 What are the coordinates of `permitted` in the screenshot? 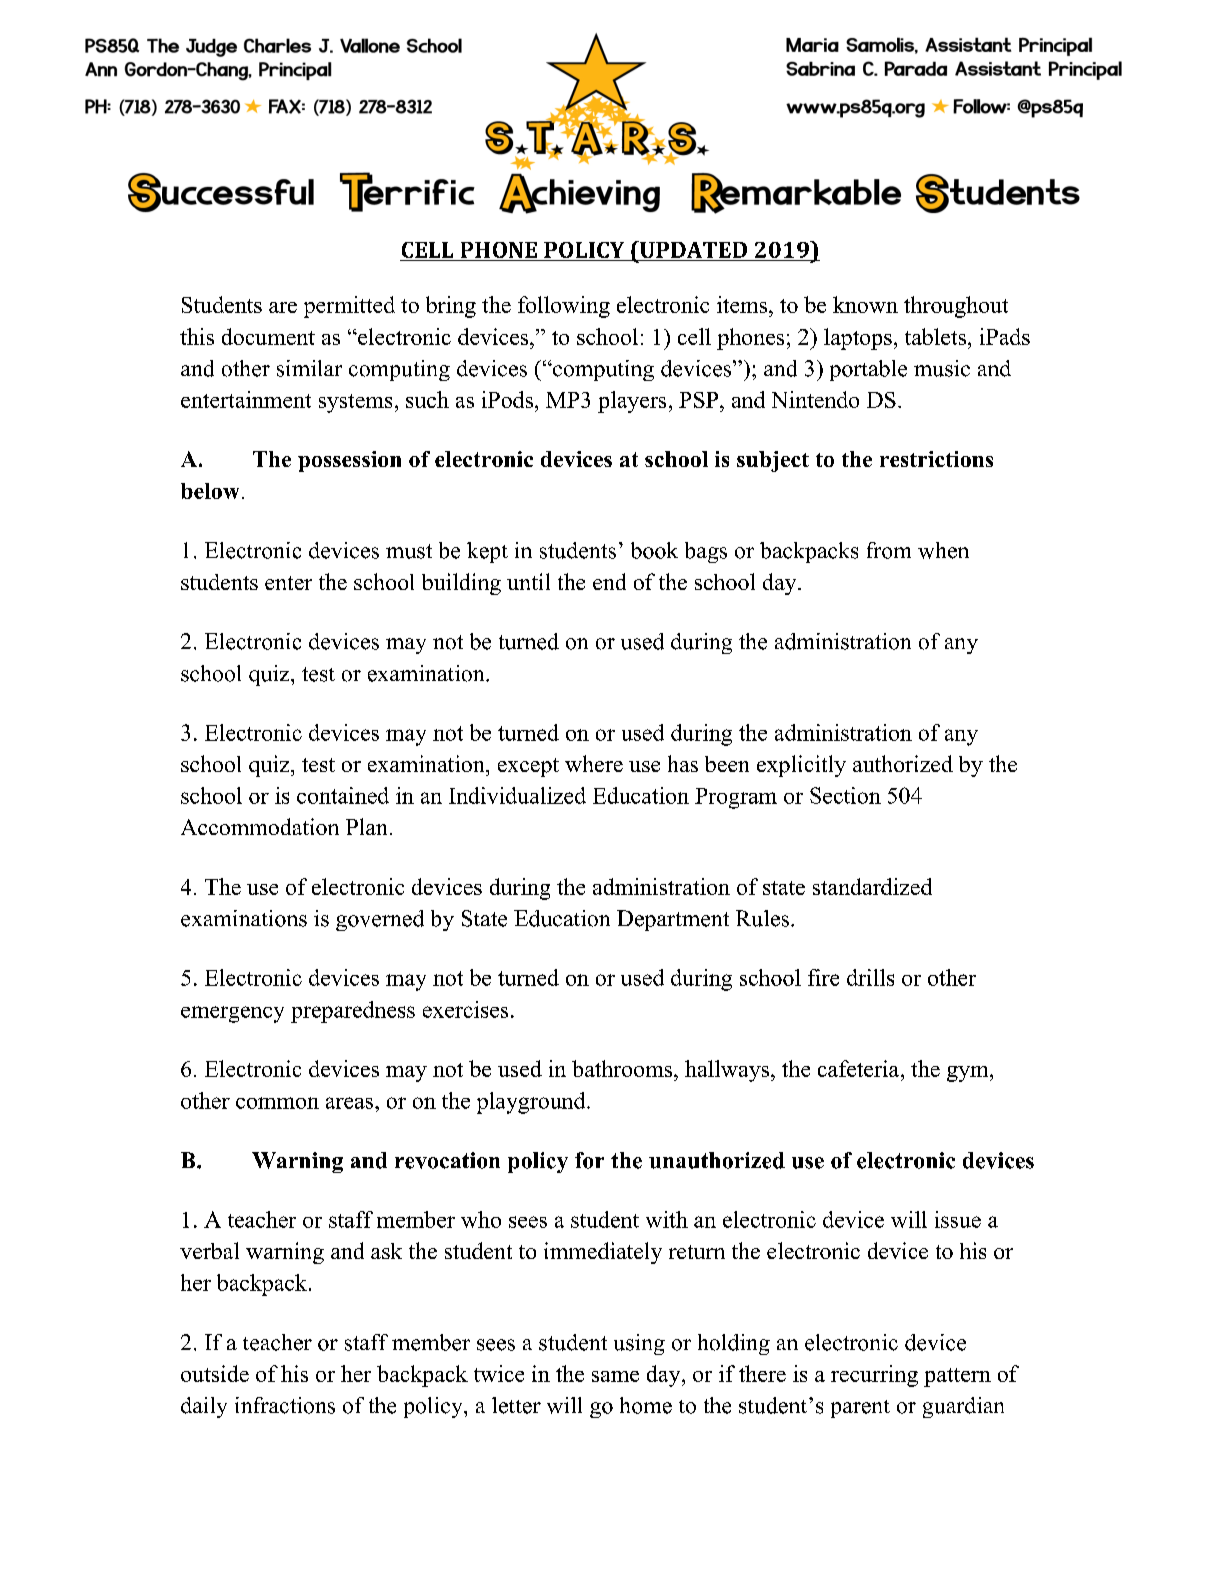 It's located at (349, 307).
